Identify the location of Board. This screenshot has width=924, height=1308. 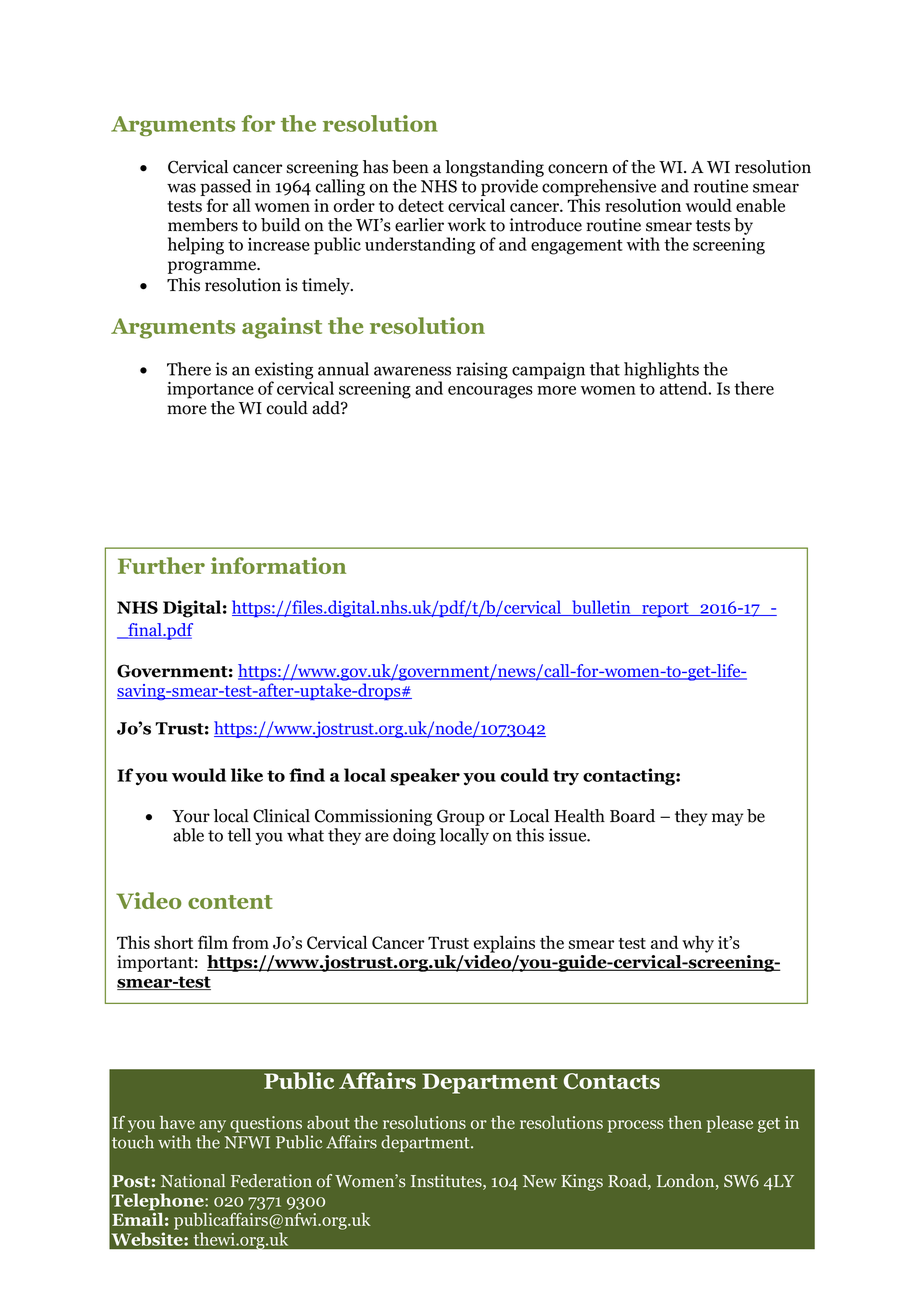
(632, 816).
